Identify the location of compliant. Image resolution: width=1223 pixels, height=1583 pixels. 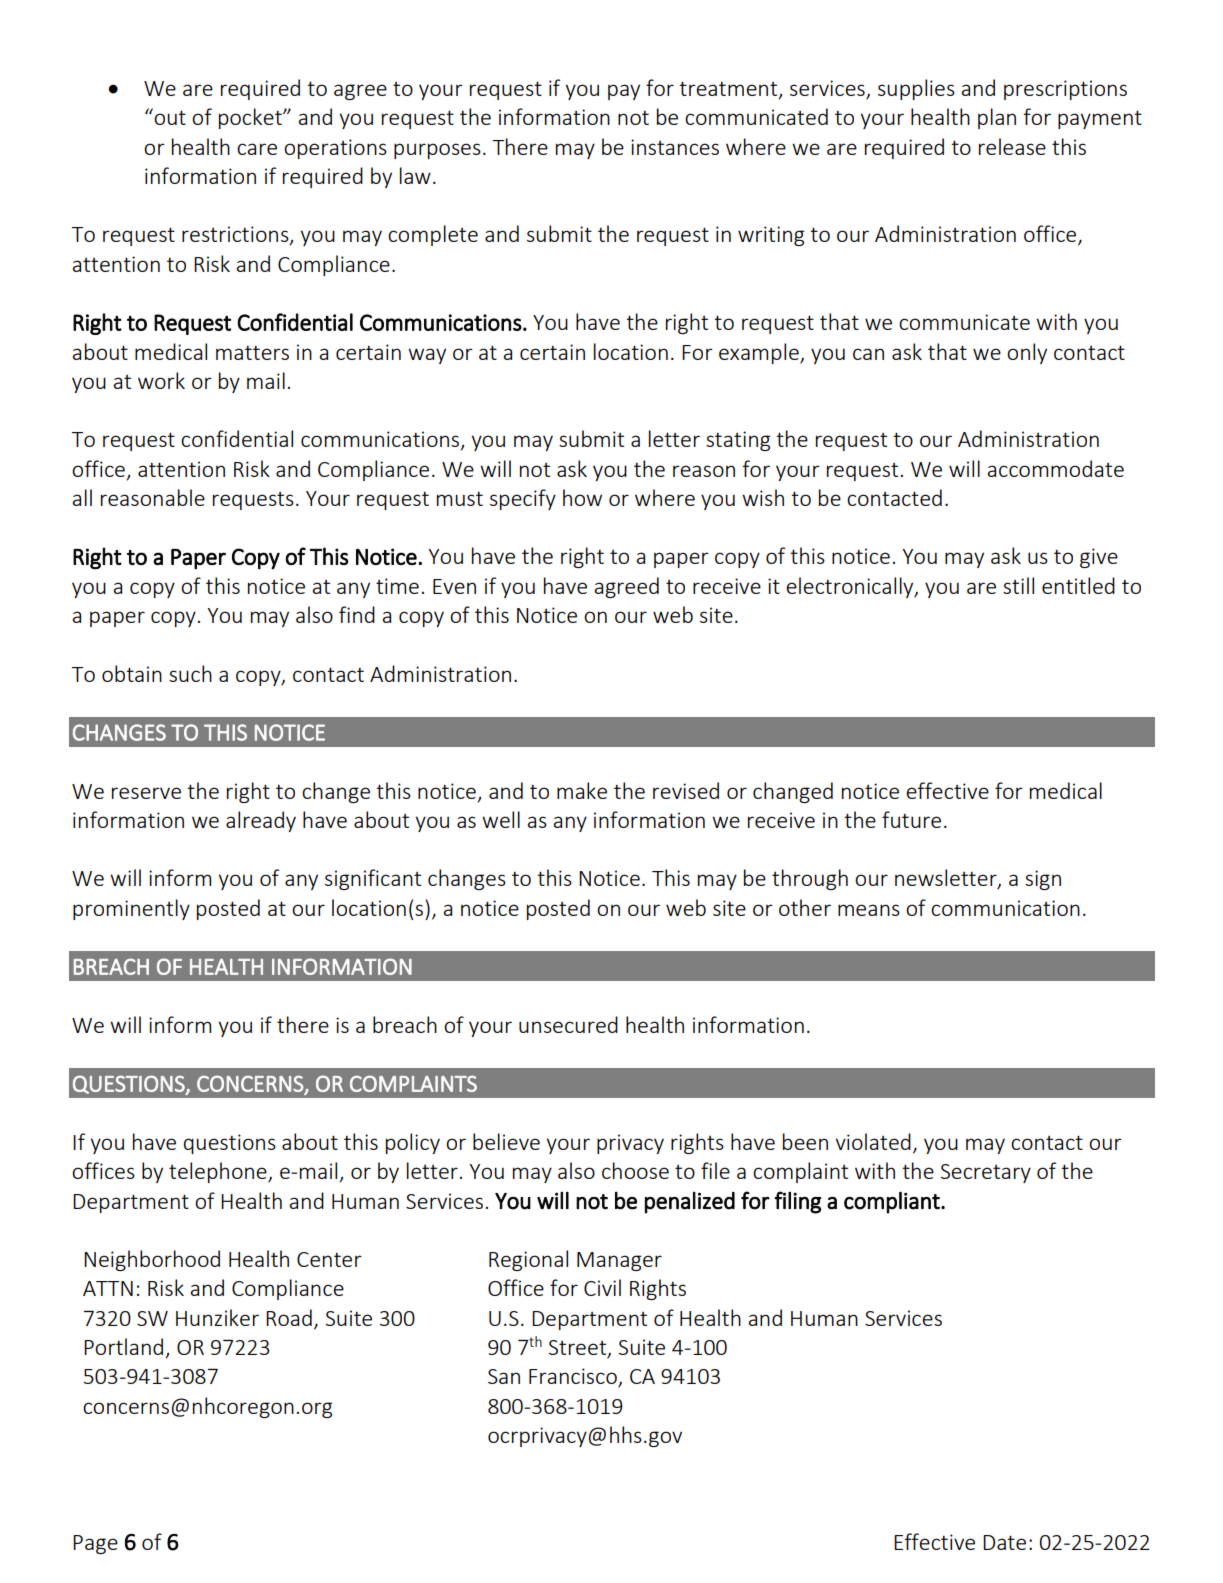
(893, 1202).
